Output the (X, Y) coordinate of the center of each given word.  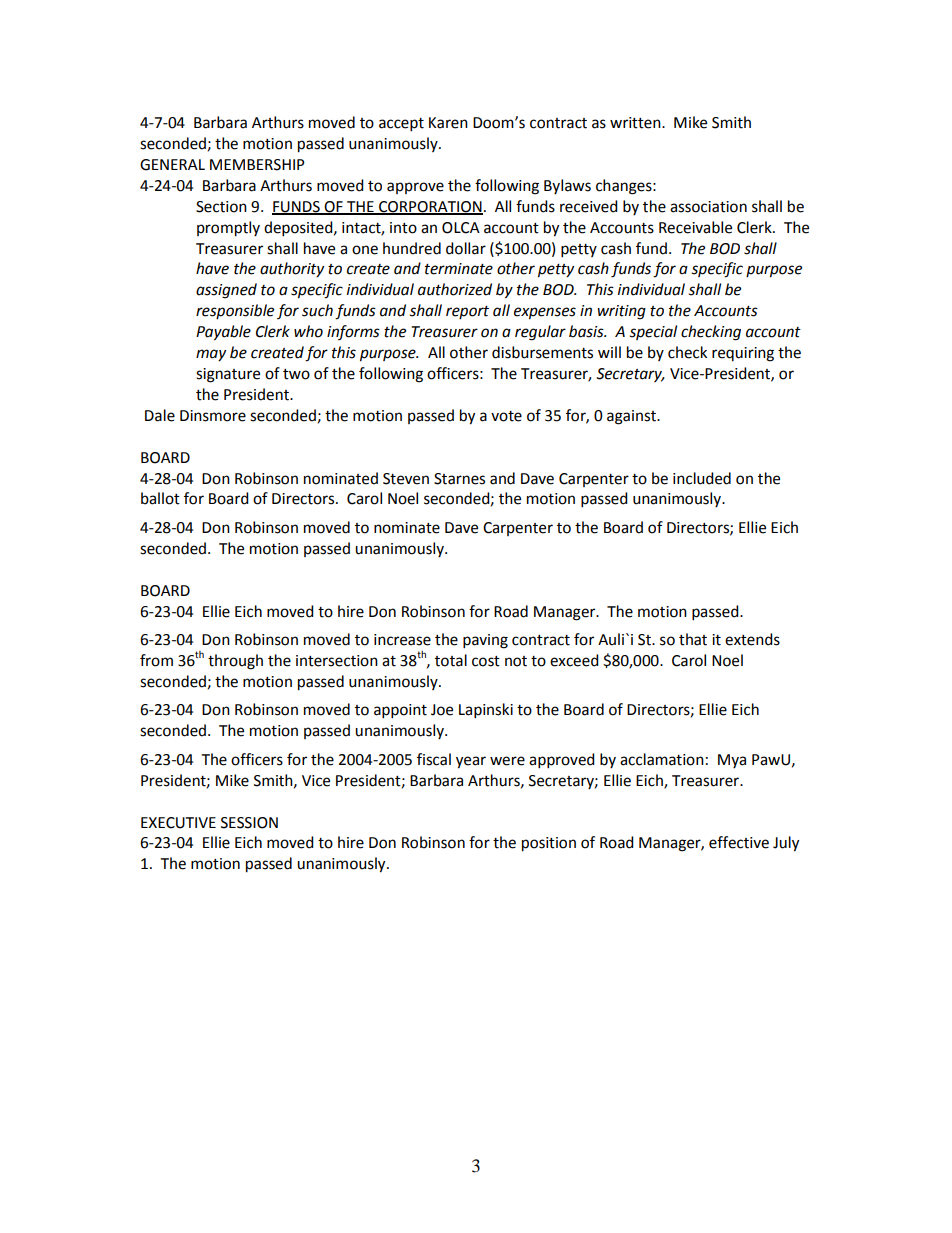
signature (228, 375)
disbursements (542, 352)
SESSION (249, 823)
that (693, 639)
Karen (448, 123)
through (235, 662)
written (636, 123)
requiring (743, 354)
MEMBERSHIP (257, 165)
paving (485, 641)
